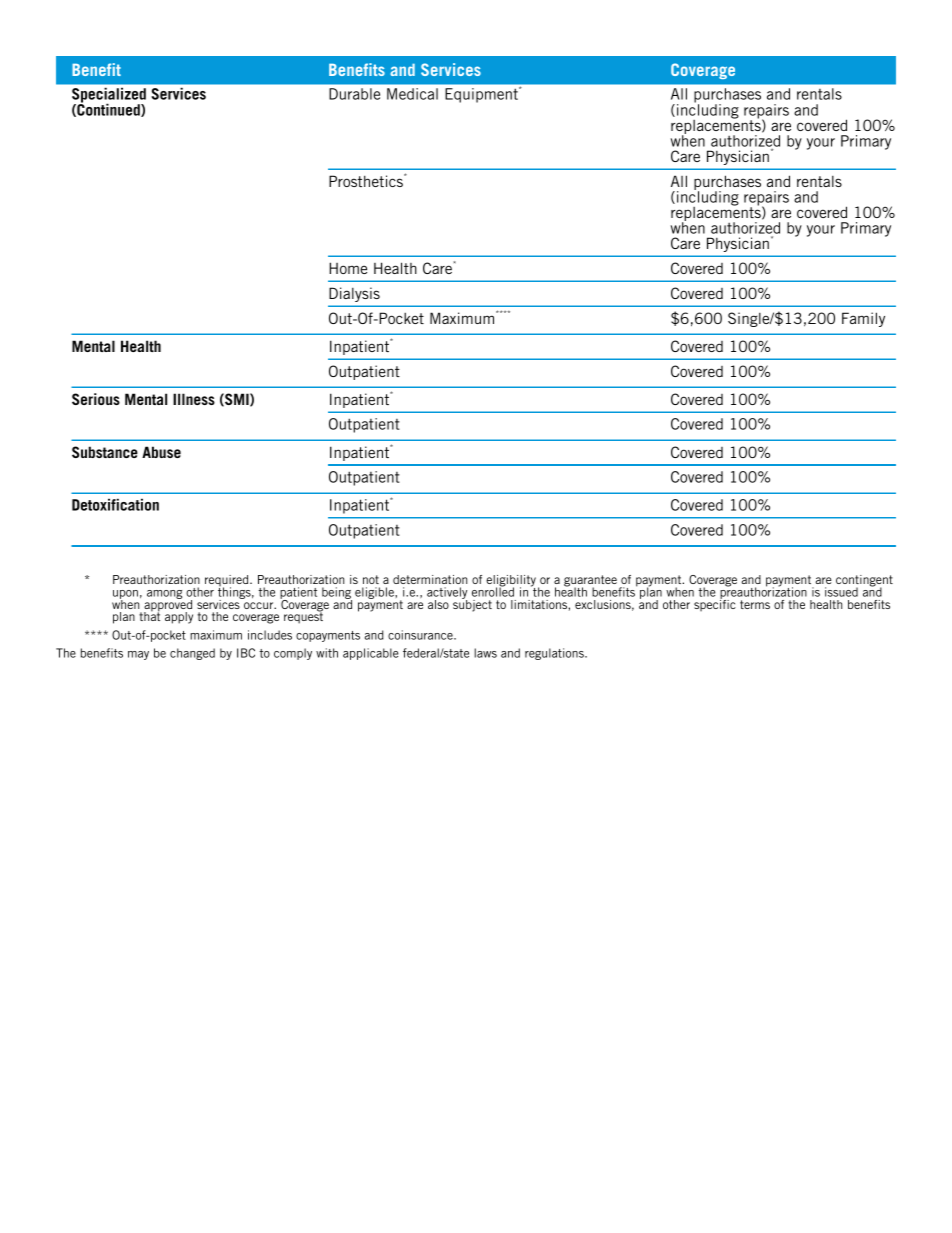 Image resolution: width=952 pixels, height=1233 pixels. Describe the element at coordinates (192, 654) in the screenshot. I see `changed` at that location.
